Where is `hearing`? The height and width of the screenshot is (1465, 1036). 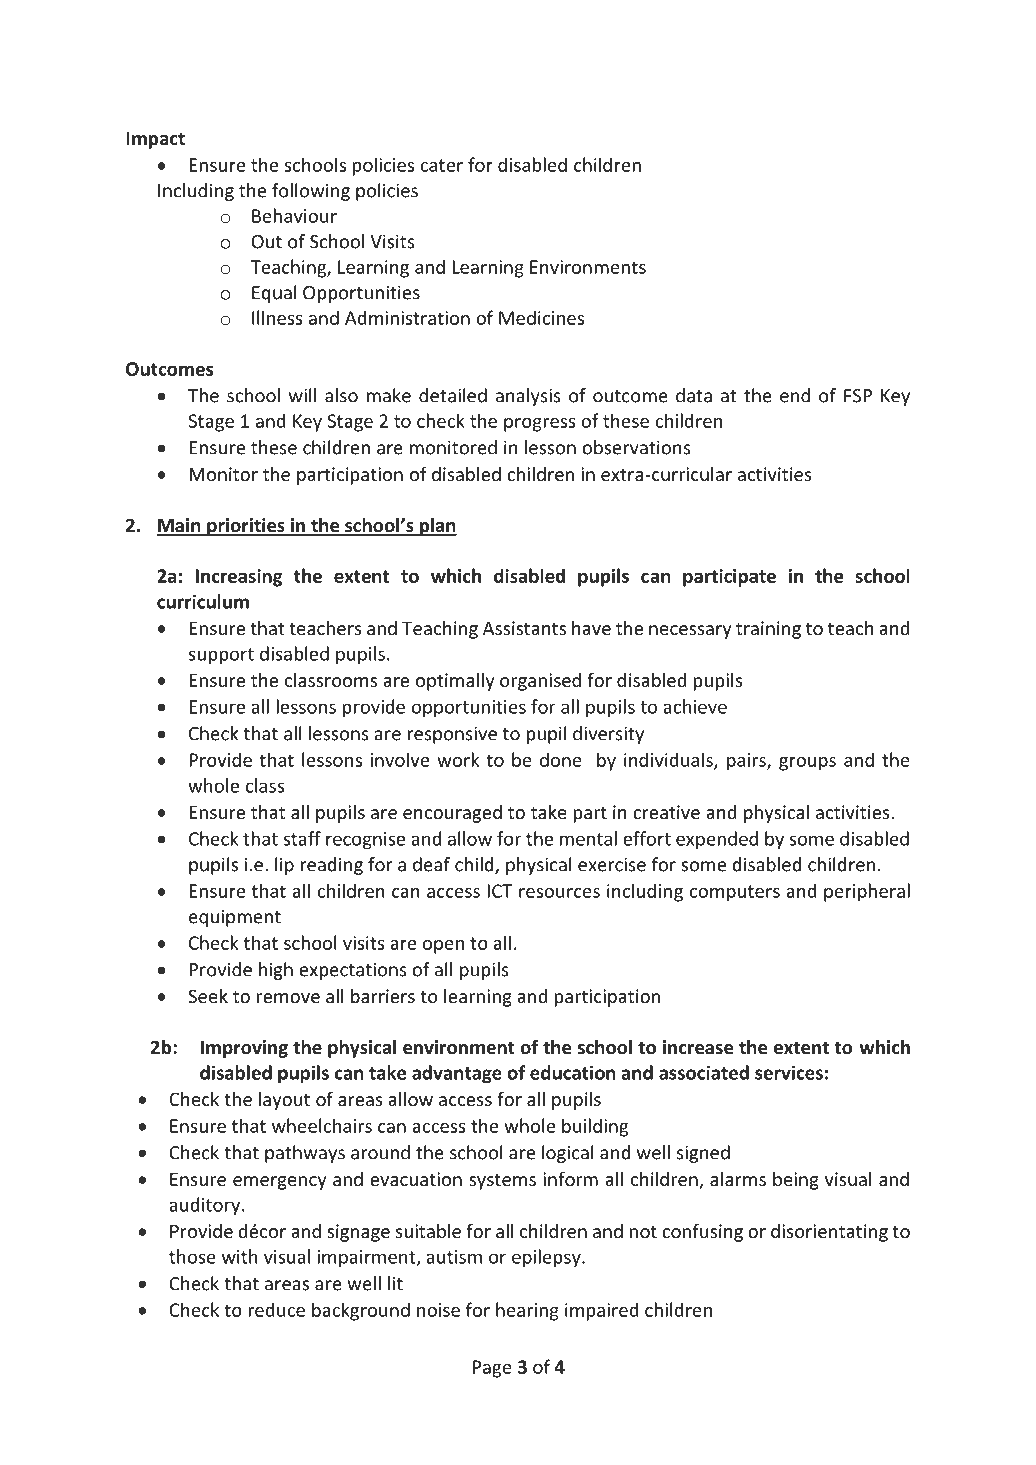
hearing is located at coordinates (527, 1311).
